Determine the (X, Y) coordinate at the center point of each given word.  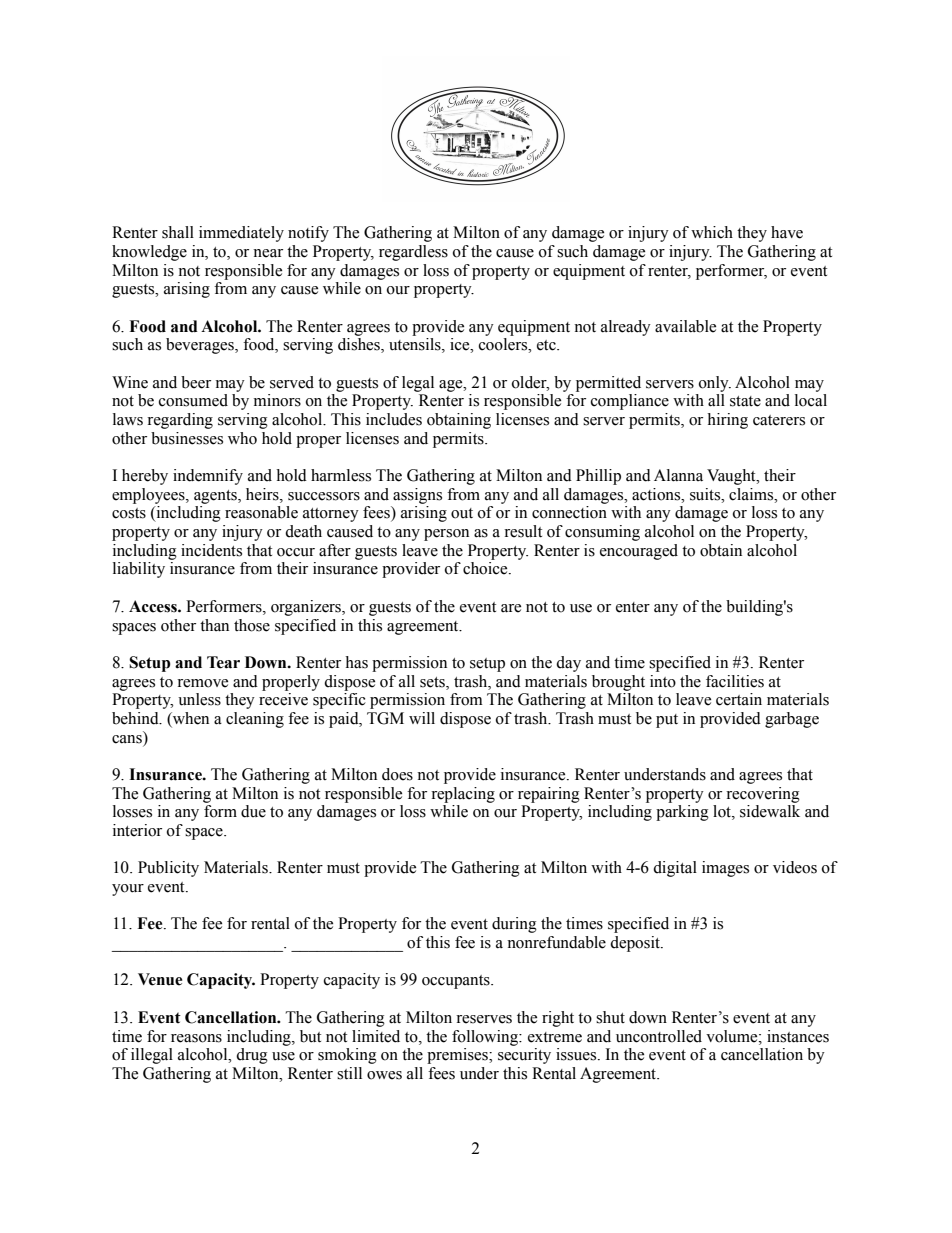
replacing (463, 795)
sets (433, 682)
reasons (196, 1038)
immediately (241, 234)
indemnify (208, 477)
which (712, 232)
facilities (735, 681)
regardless (413, 253)
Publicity (168, 869)
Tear (223, 662)
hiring (727, 421)
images (725, 869)
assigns (417, 496)
